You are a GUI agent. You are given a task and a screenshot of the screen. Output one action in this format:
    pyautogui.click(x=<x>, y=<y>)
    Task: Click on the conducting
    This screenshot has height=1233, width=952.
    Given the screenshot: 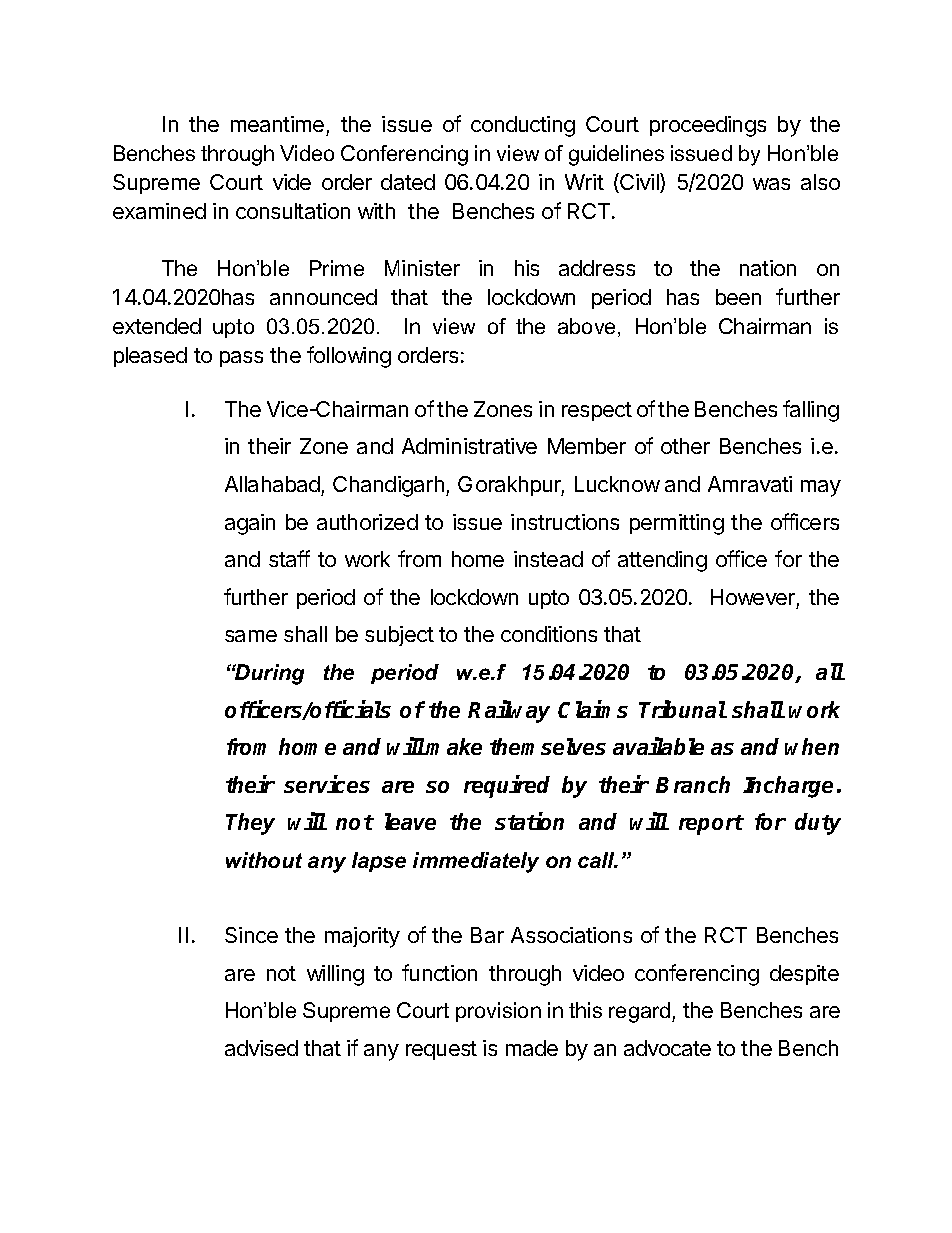 What is the action you would take?
    pyautogui.click(x=523, y=126)
